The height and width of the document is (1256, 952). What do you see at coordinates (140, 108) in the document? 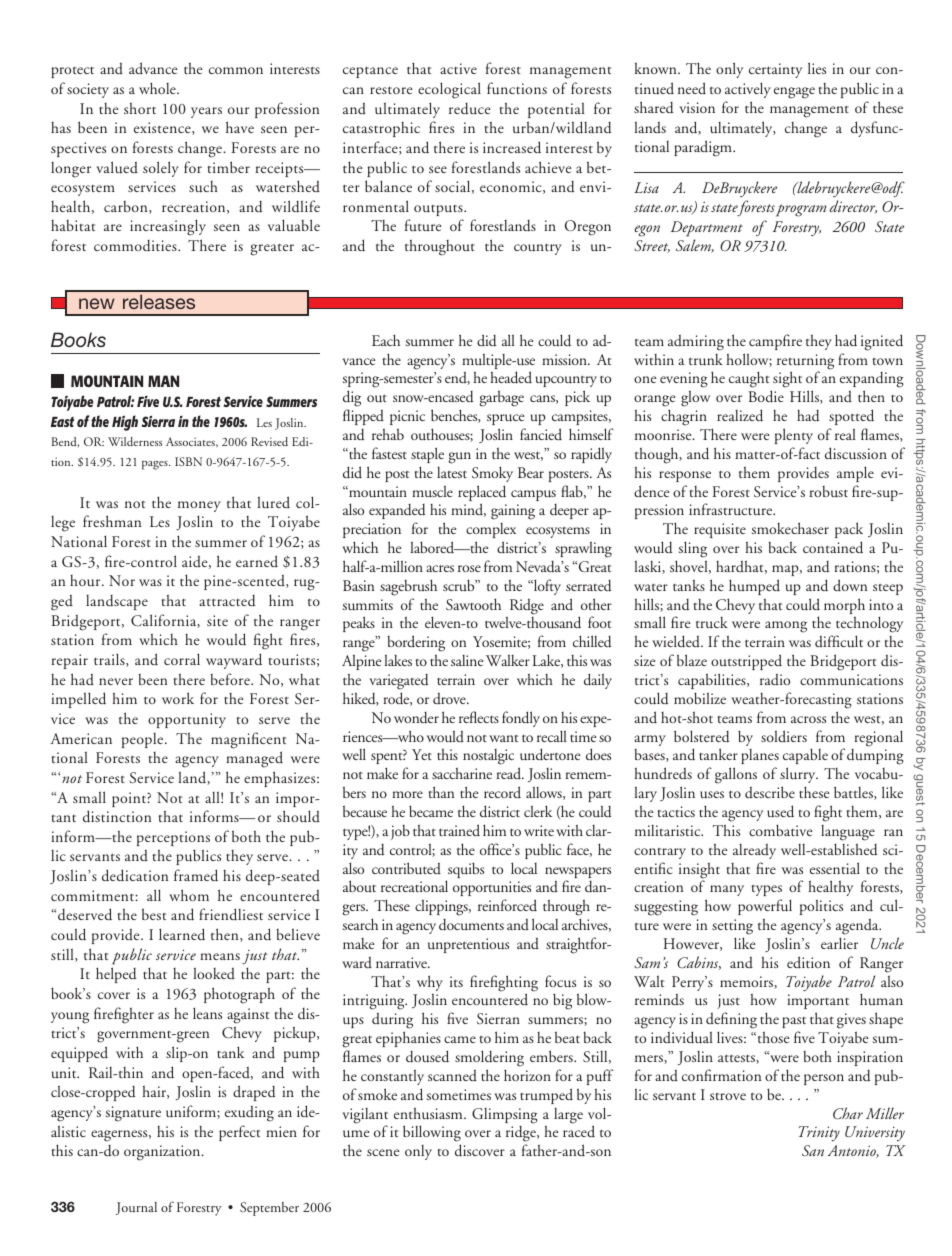
I see `short` at bounding box center [140, 108].
